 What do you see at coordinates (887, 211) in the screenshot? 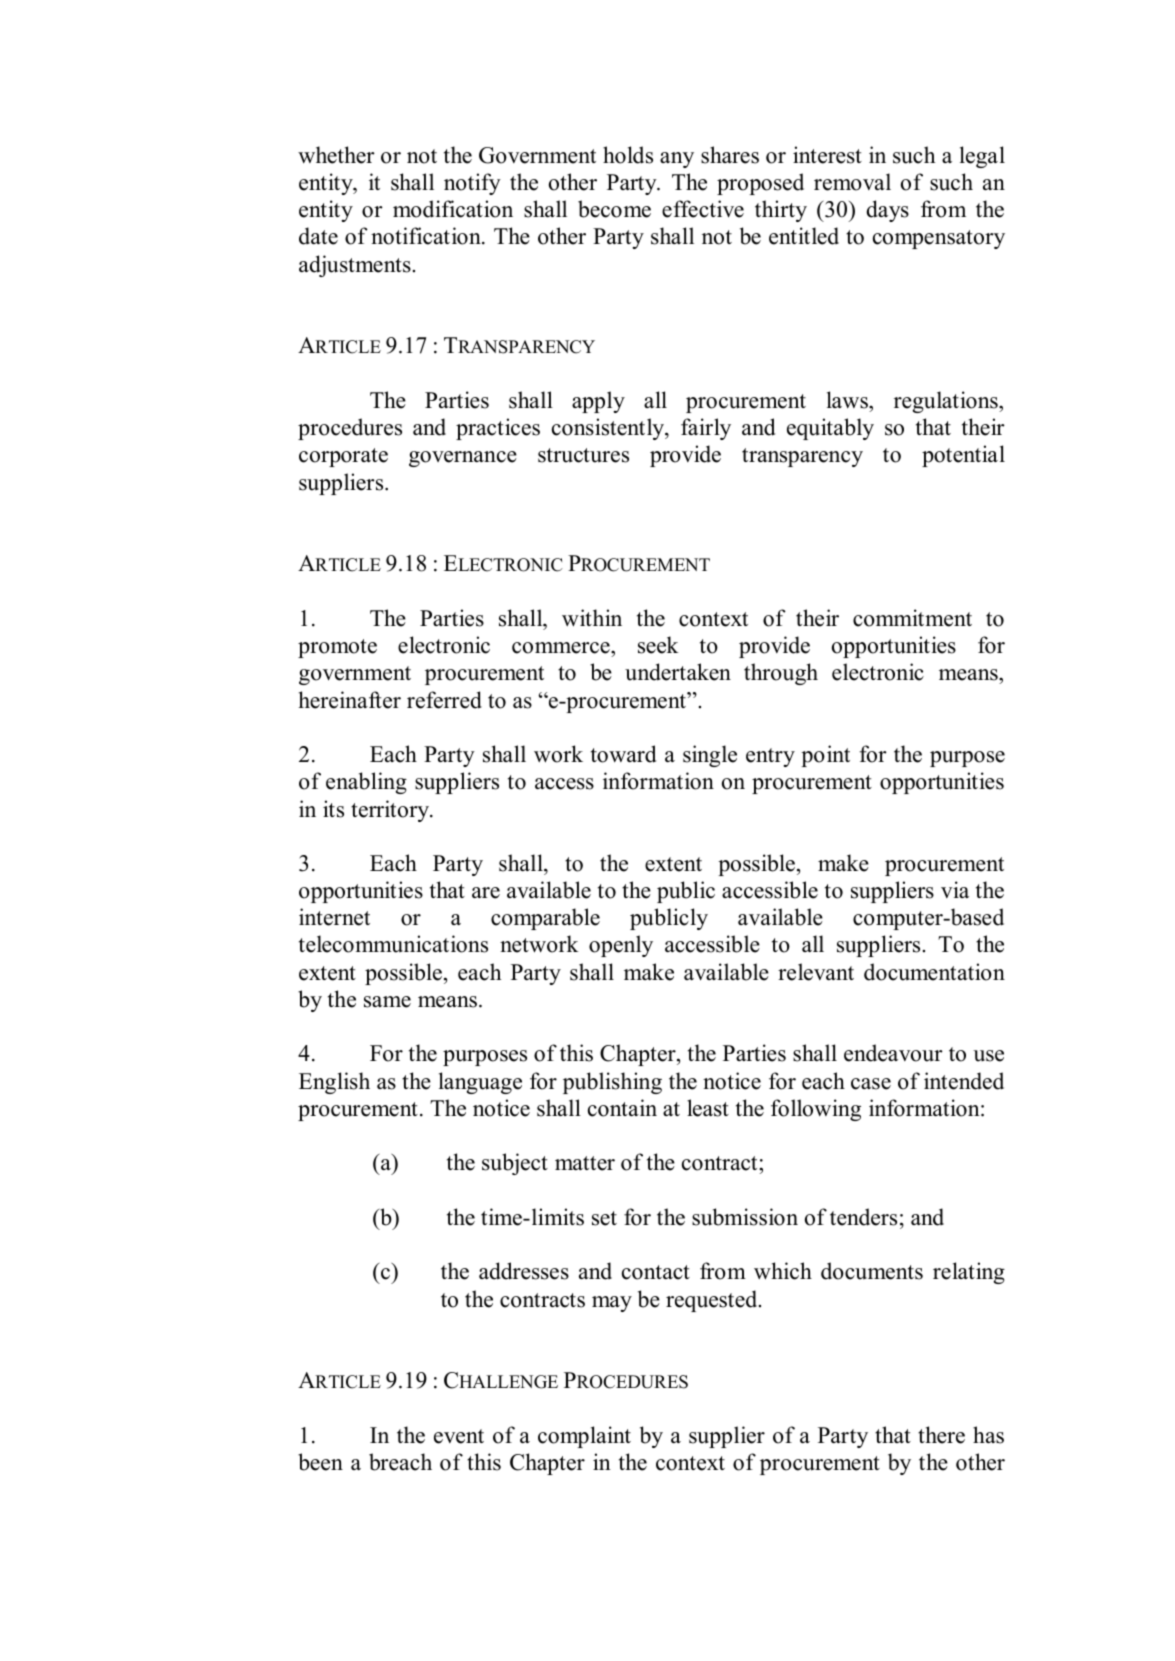
I see `days` at bounding box center [887, 211].
